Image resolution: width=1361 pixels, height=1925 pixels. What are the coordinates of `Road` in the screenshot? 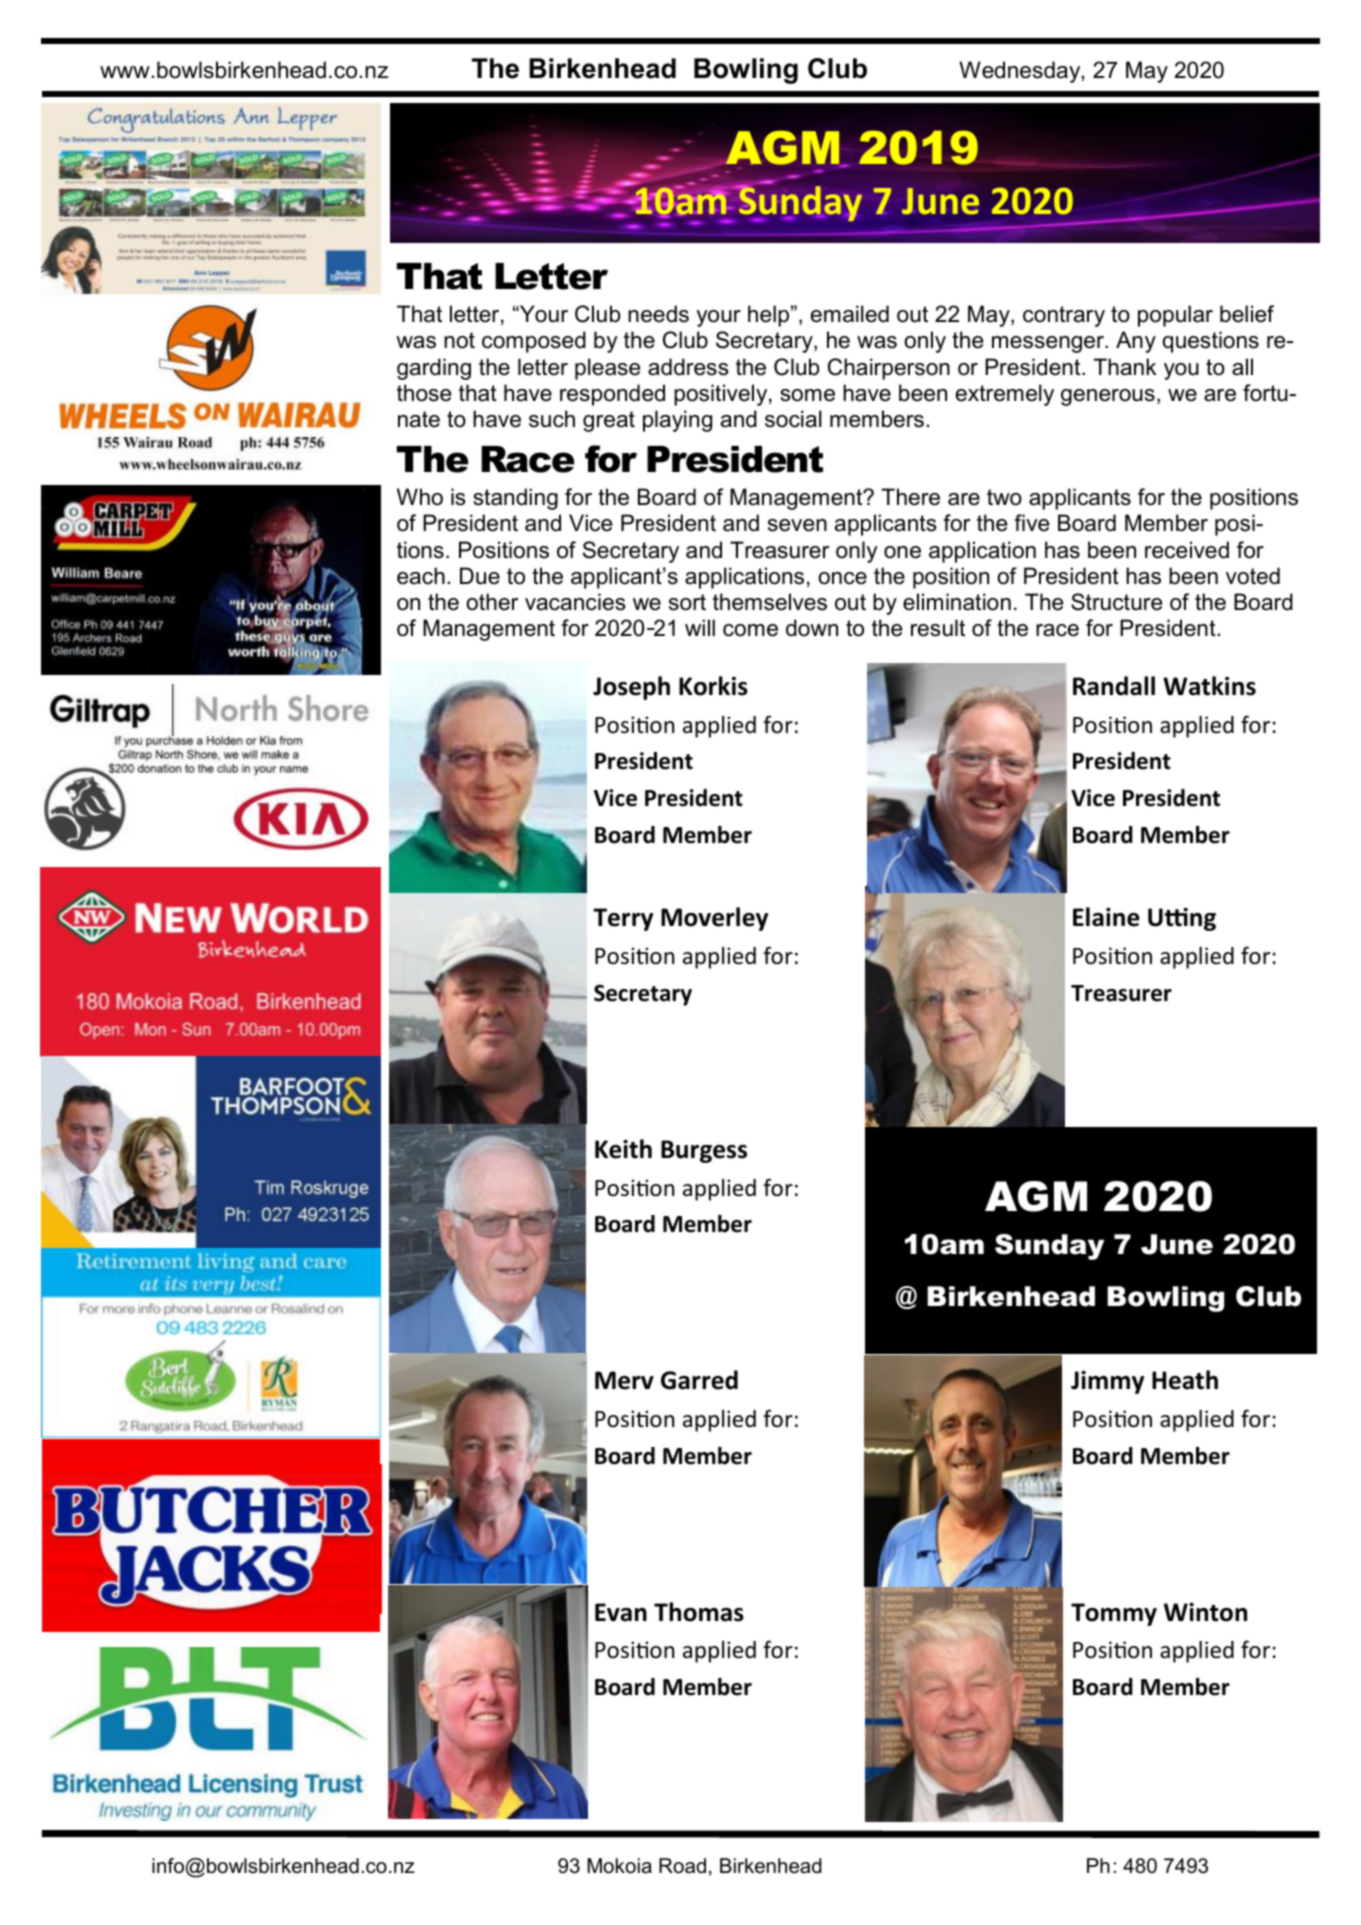 It's located at (682, 1866).
